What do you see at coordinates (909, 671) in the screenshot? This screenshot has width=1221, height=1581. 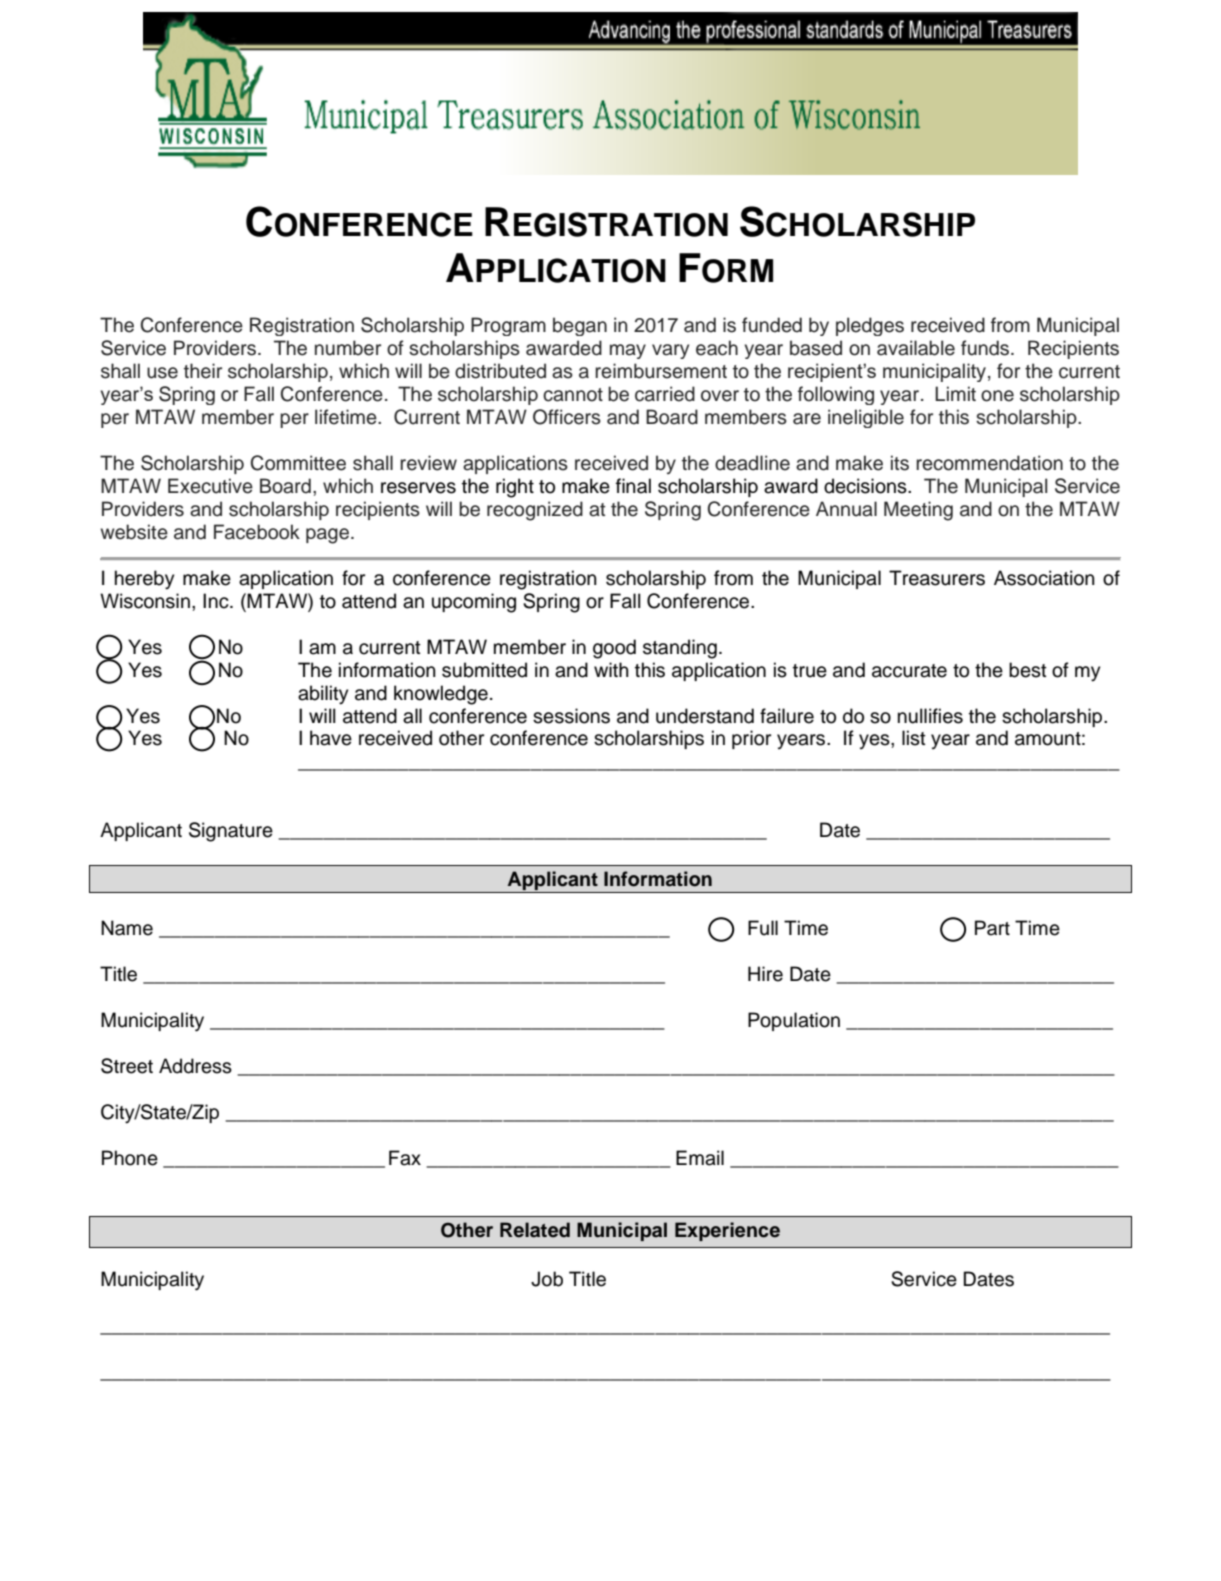 I see `accurate` at bounding box center [909, 671].
